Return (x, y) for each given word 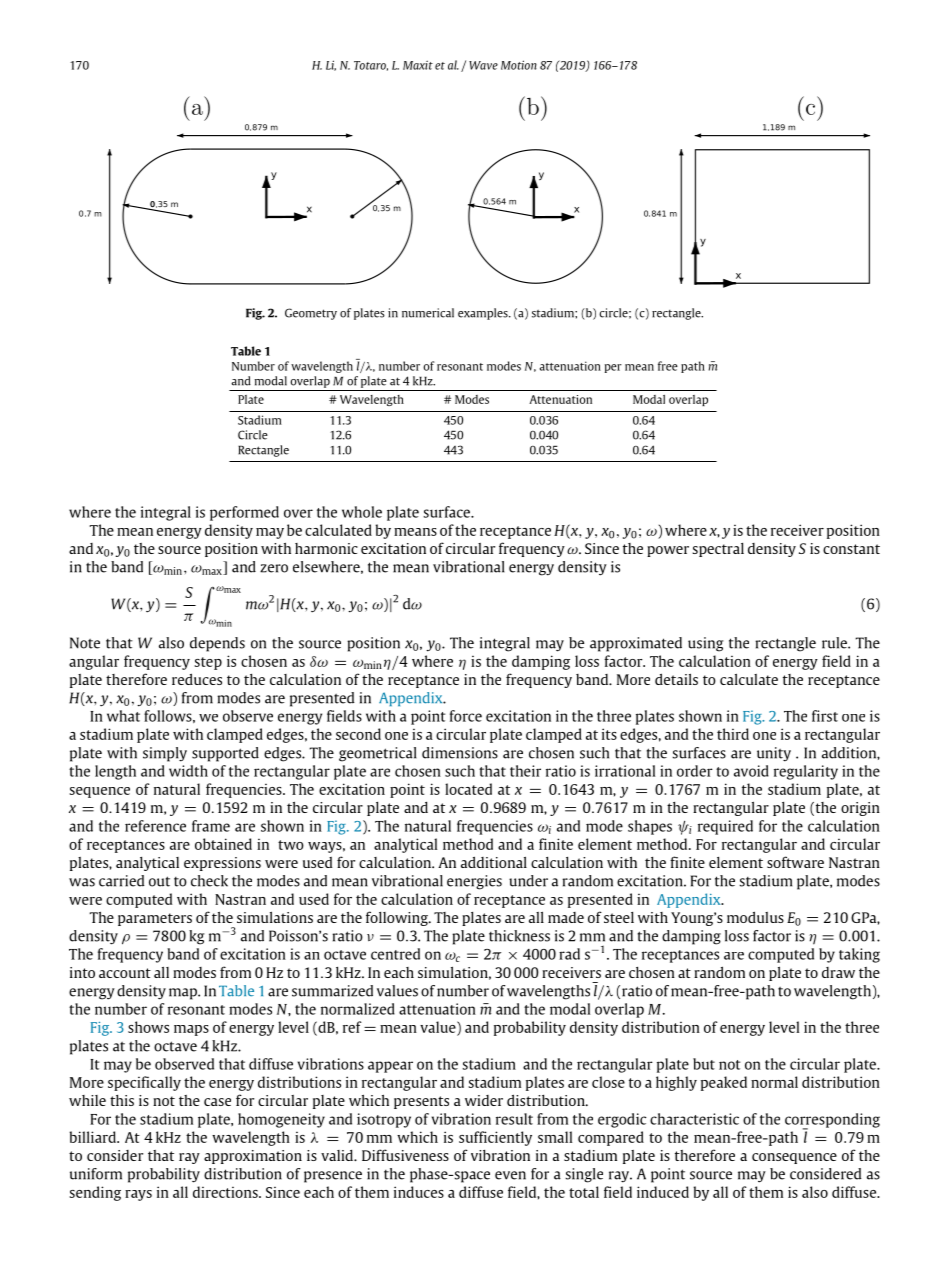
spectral (718, 550)
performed (244, 513)
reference (155, 826)
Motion (519, 65)
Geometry (311, 314)
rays (138, 1195)
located (468, 789)
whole (362, 512)
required (725, 827)
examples (484, 314)
